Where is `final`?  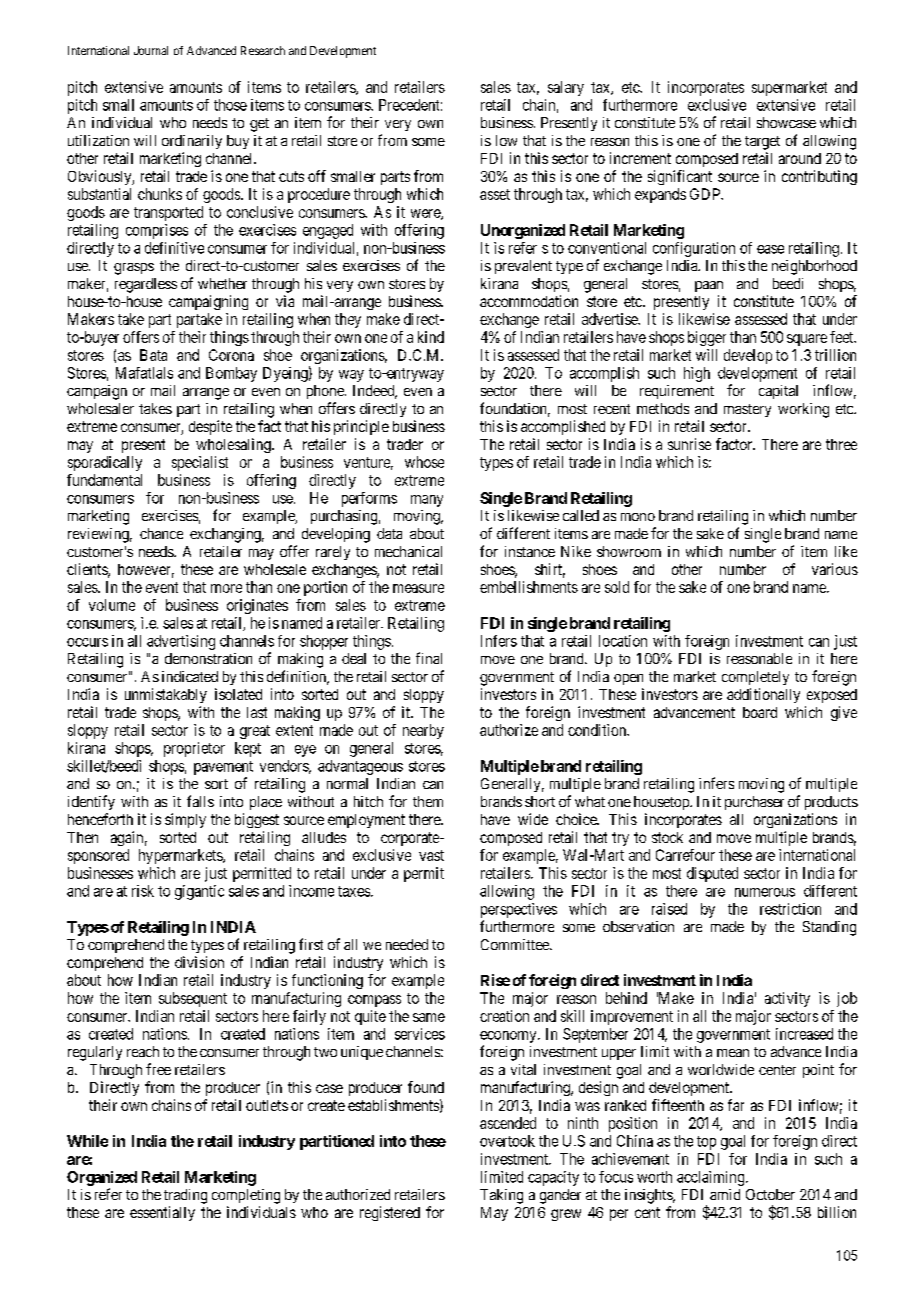 final is located at coordinates (429, 658).
